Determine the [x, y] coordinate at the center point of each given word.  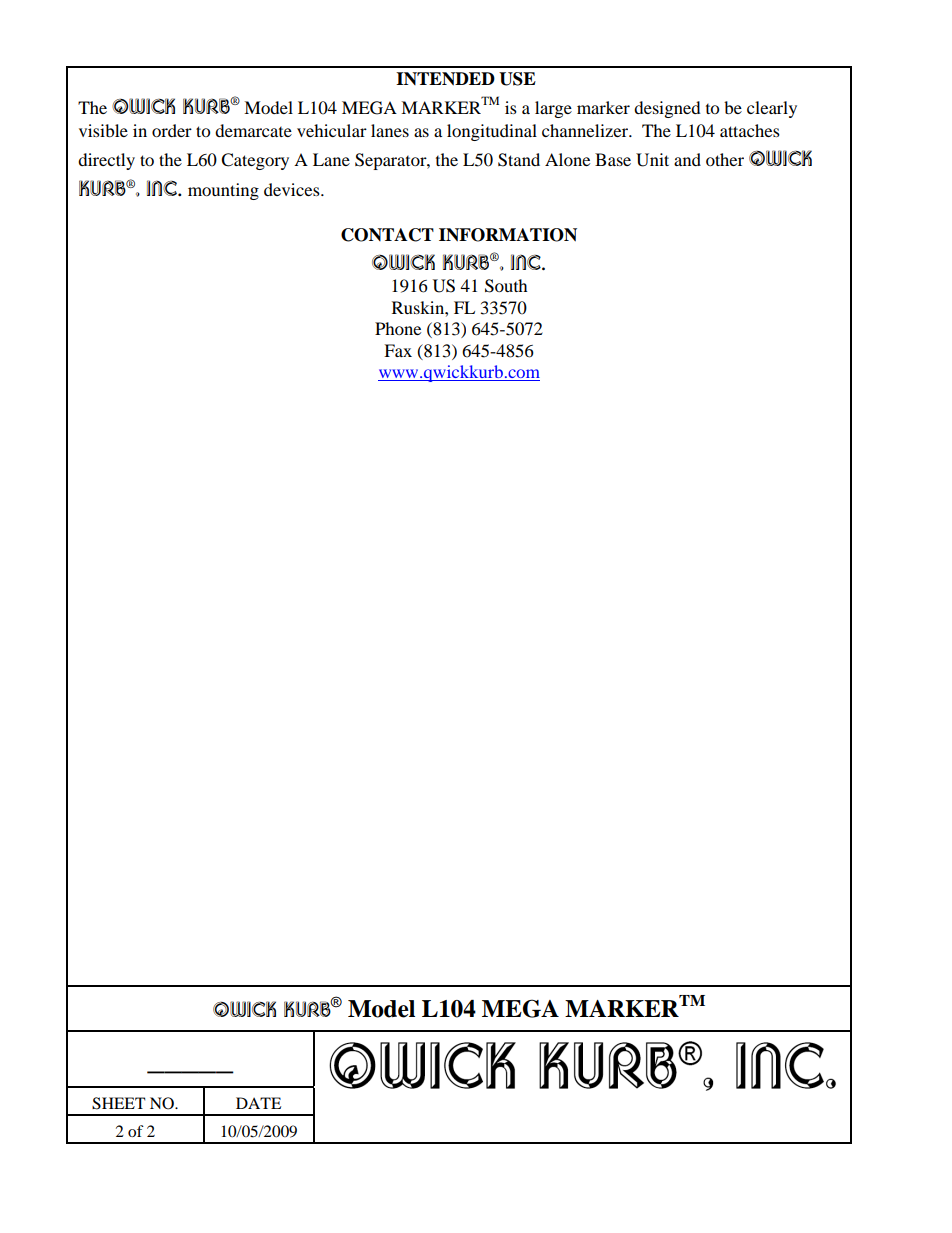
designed [667, 109]
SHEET [119, 1103]
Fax [398, 350]
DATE [258, 1103]
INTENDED [445, 79]
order [172, 130]
